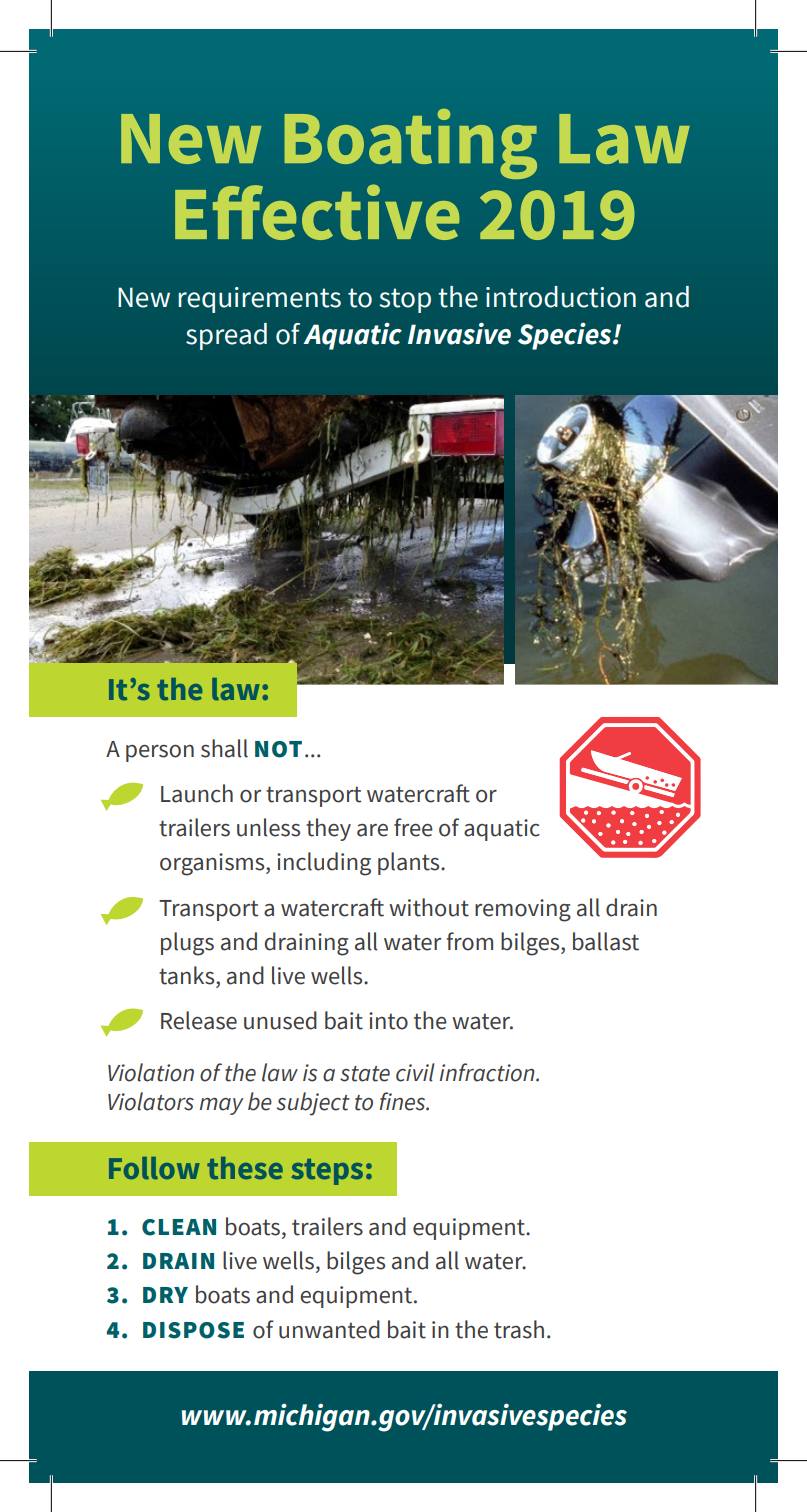  What do you see at coordinates (519, 1329) in the screenshot?
I see `trash` at bounding box center [519, 1329].
